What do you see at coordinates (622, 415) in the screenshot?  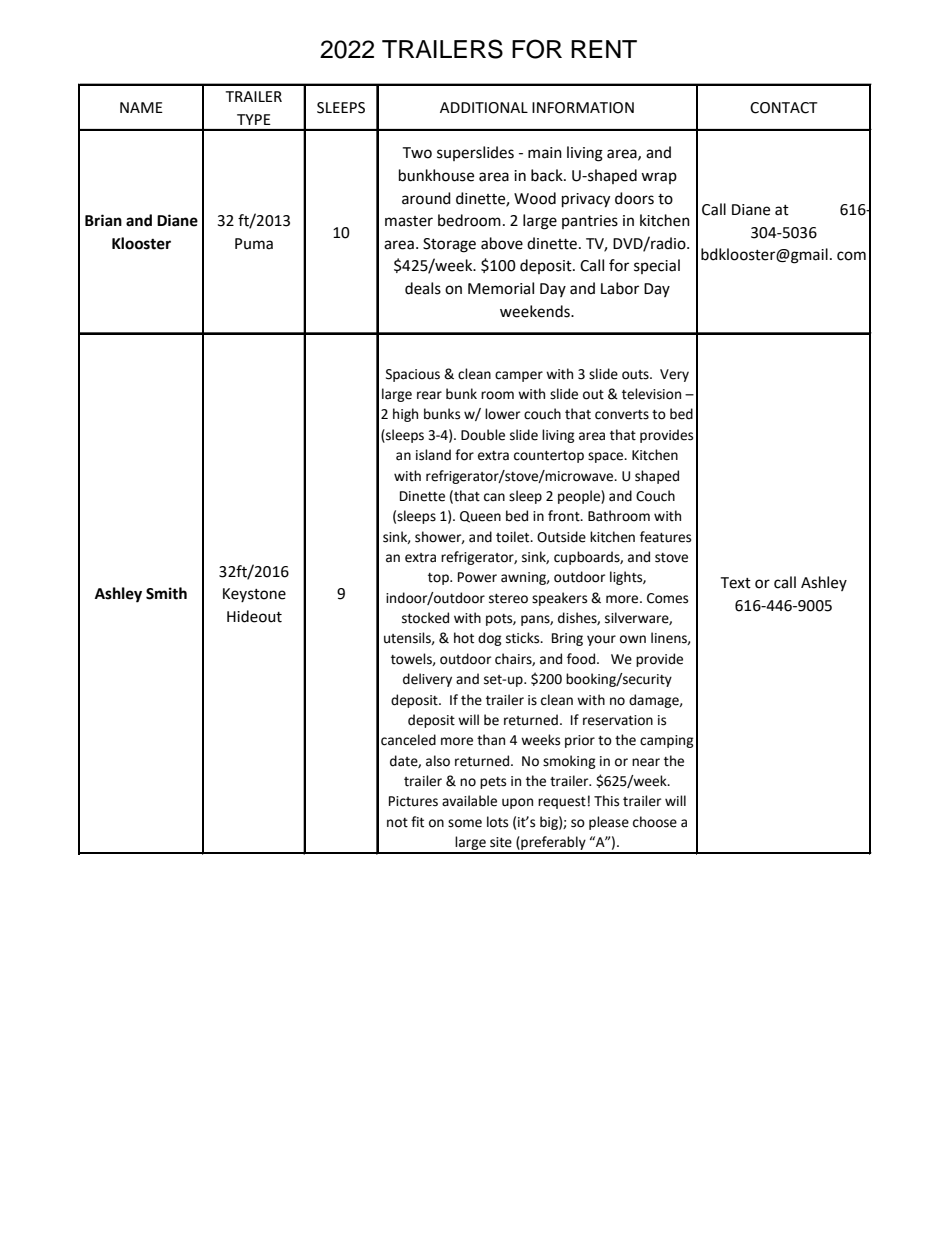 I see `converts` at bounding box center [622, 415].
